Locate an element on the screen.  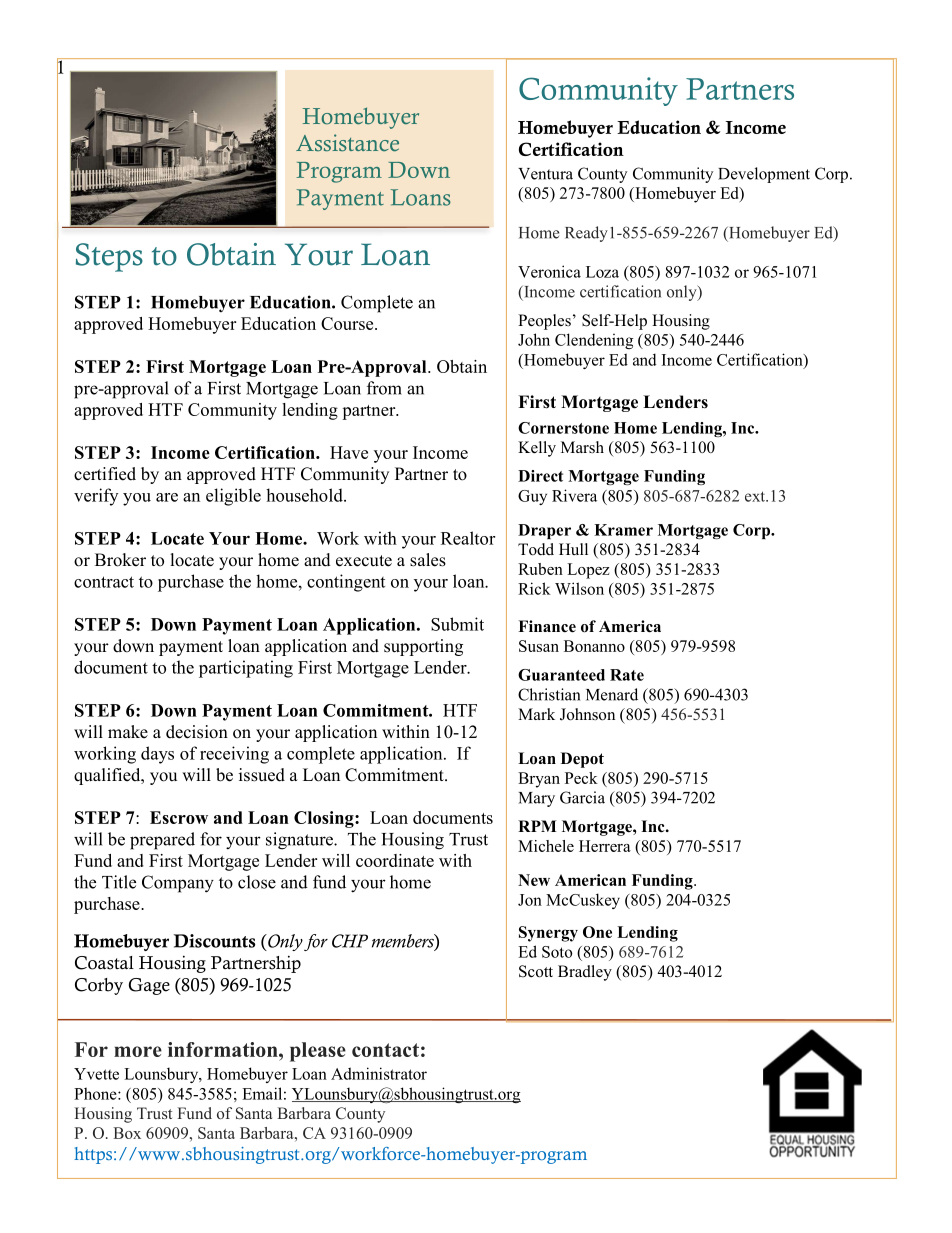
Administrator is located at coordinates (379, 1073).
